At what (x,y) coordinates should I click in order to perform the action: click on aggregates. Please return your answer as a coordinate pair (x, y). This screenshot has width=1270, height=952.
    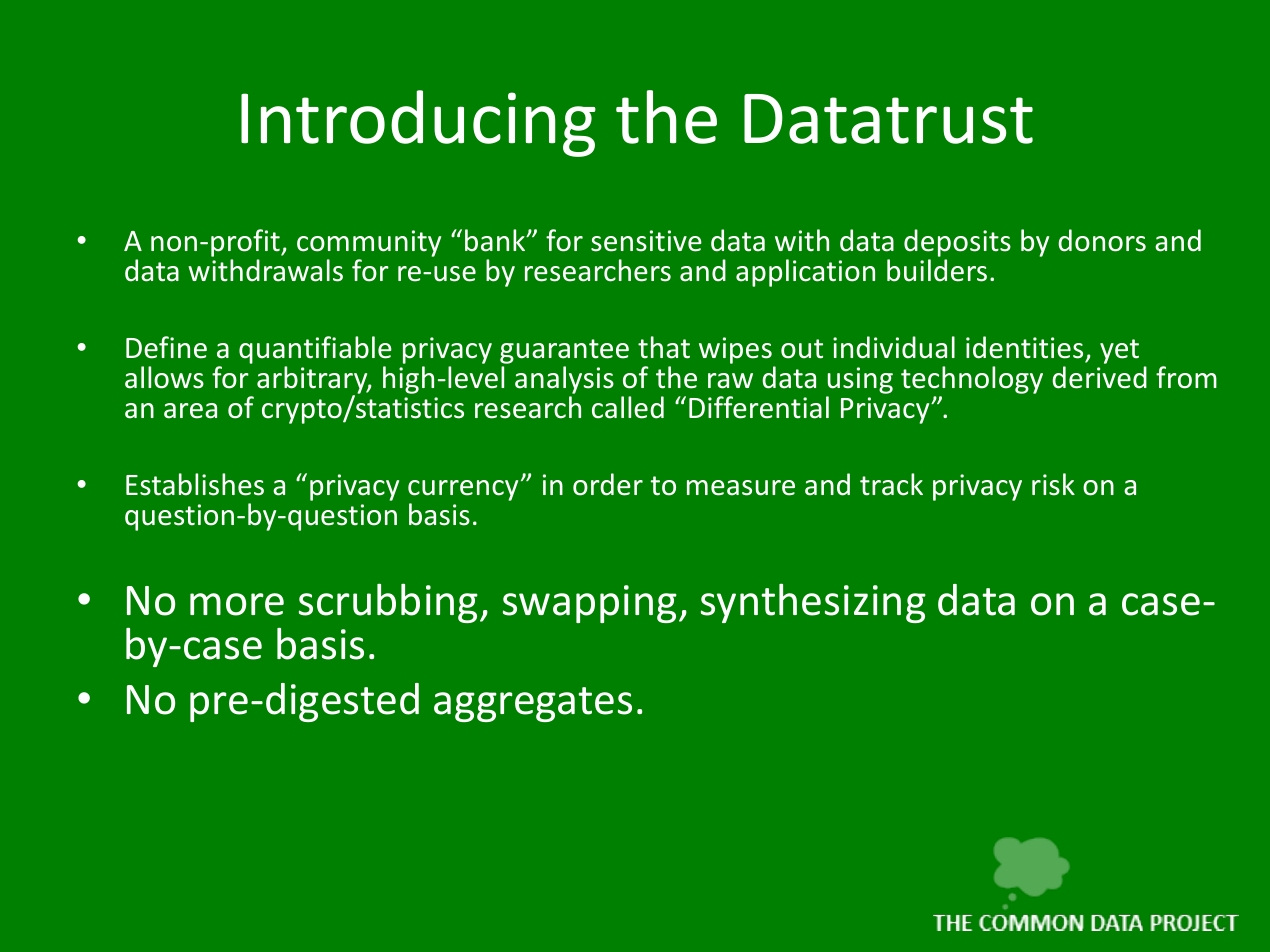
    Looking at the image, I should click on (533, 704).
